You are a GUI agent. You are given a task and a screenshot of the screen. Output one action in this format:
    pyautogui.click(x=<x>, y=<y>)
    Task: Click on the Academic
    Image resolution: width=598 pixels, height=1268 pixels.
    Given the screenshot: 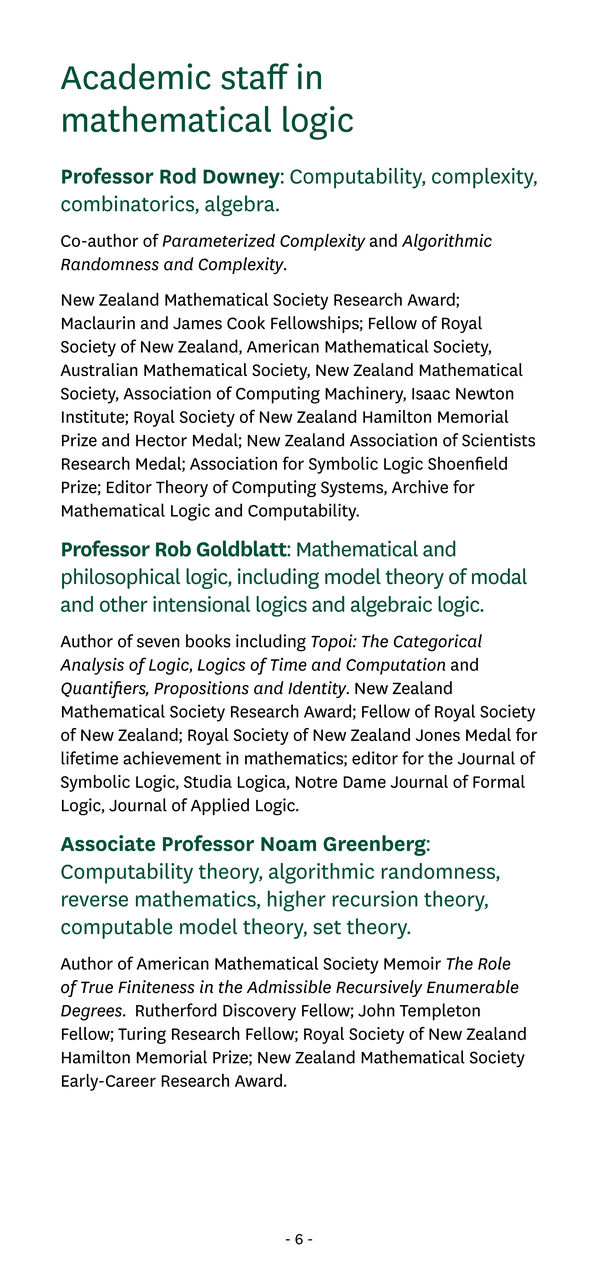 What is the action you would take?
    pyautogui.click(x=136, y=76)
